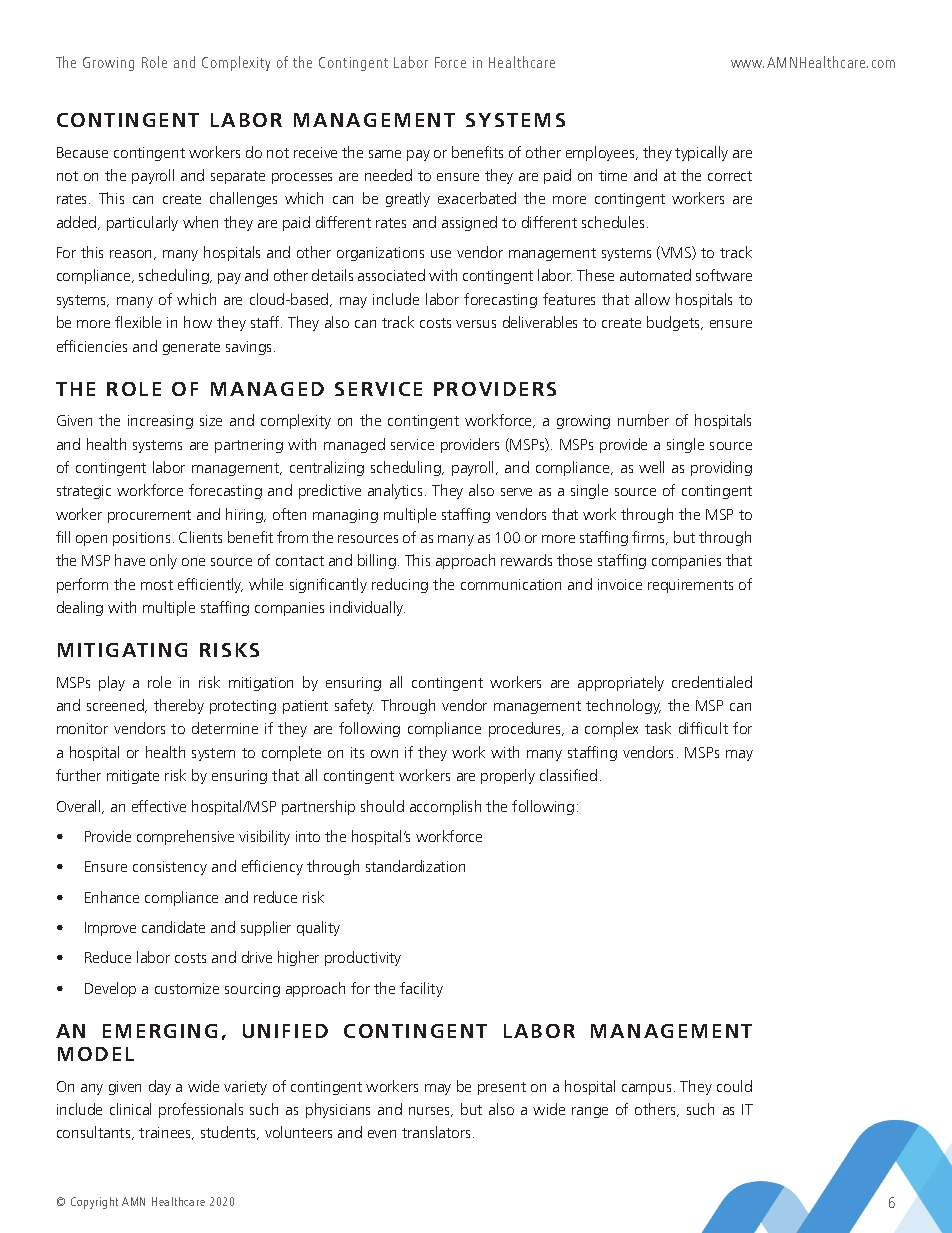 Image resolution: width=952 pixels, height=1233 pixels. What do you see at coordinates (613, 175) in the screenshot?
I see `time` at bounding box center [613, 175].
